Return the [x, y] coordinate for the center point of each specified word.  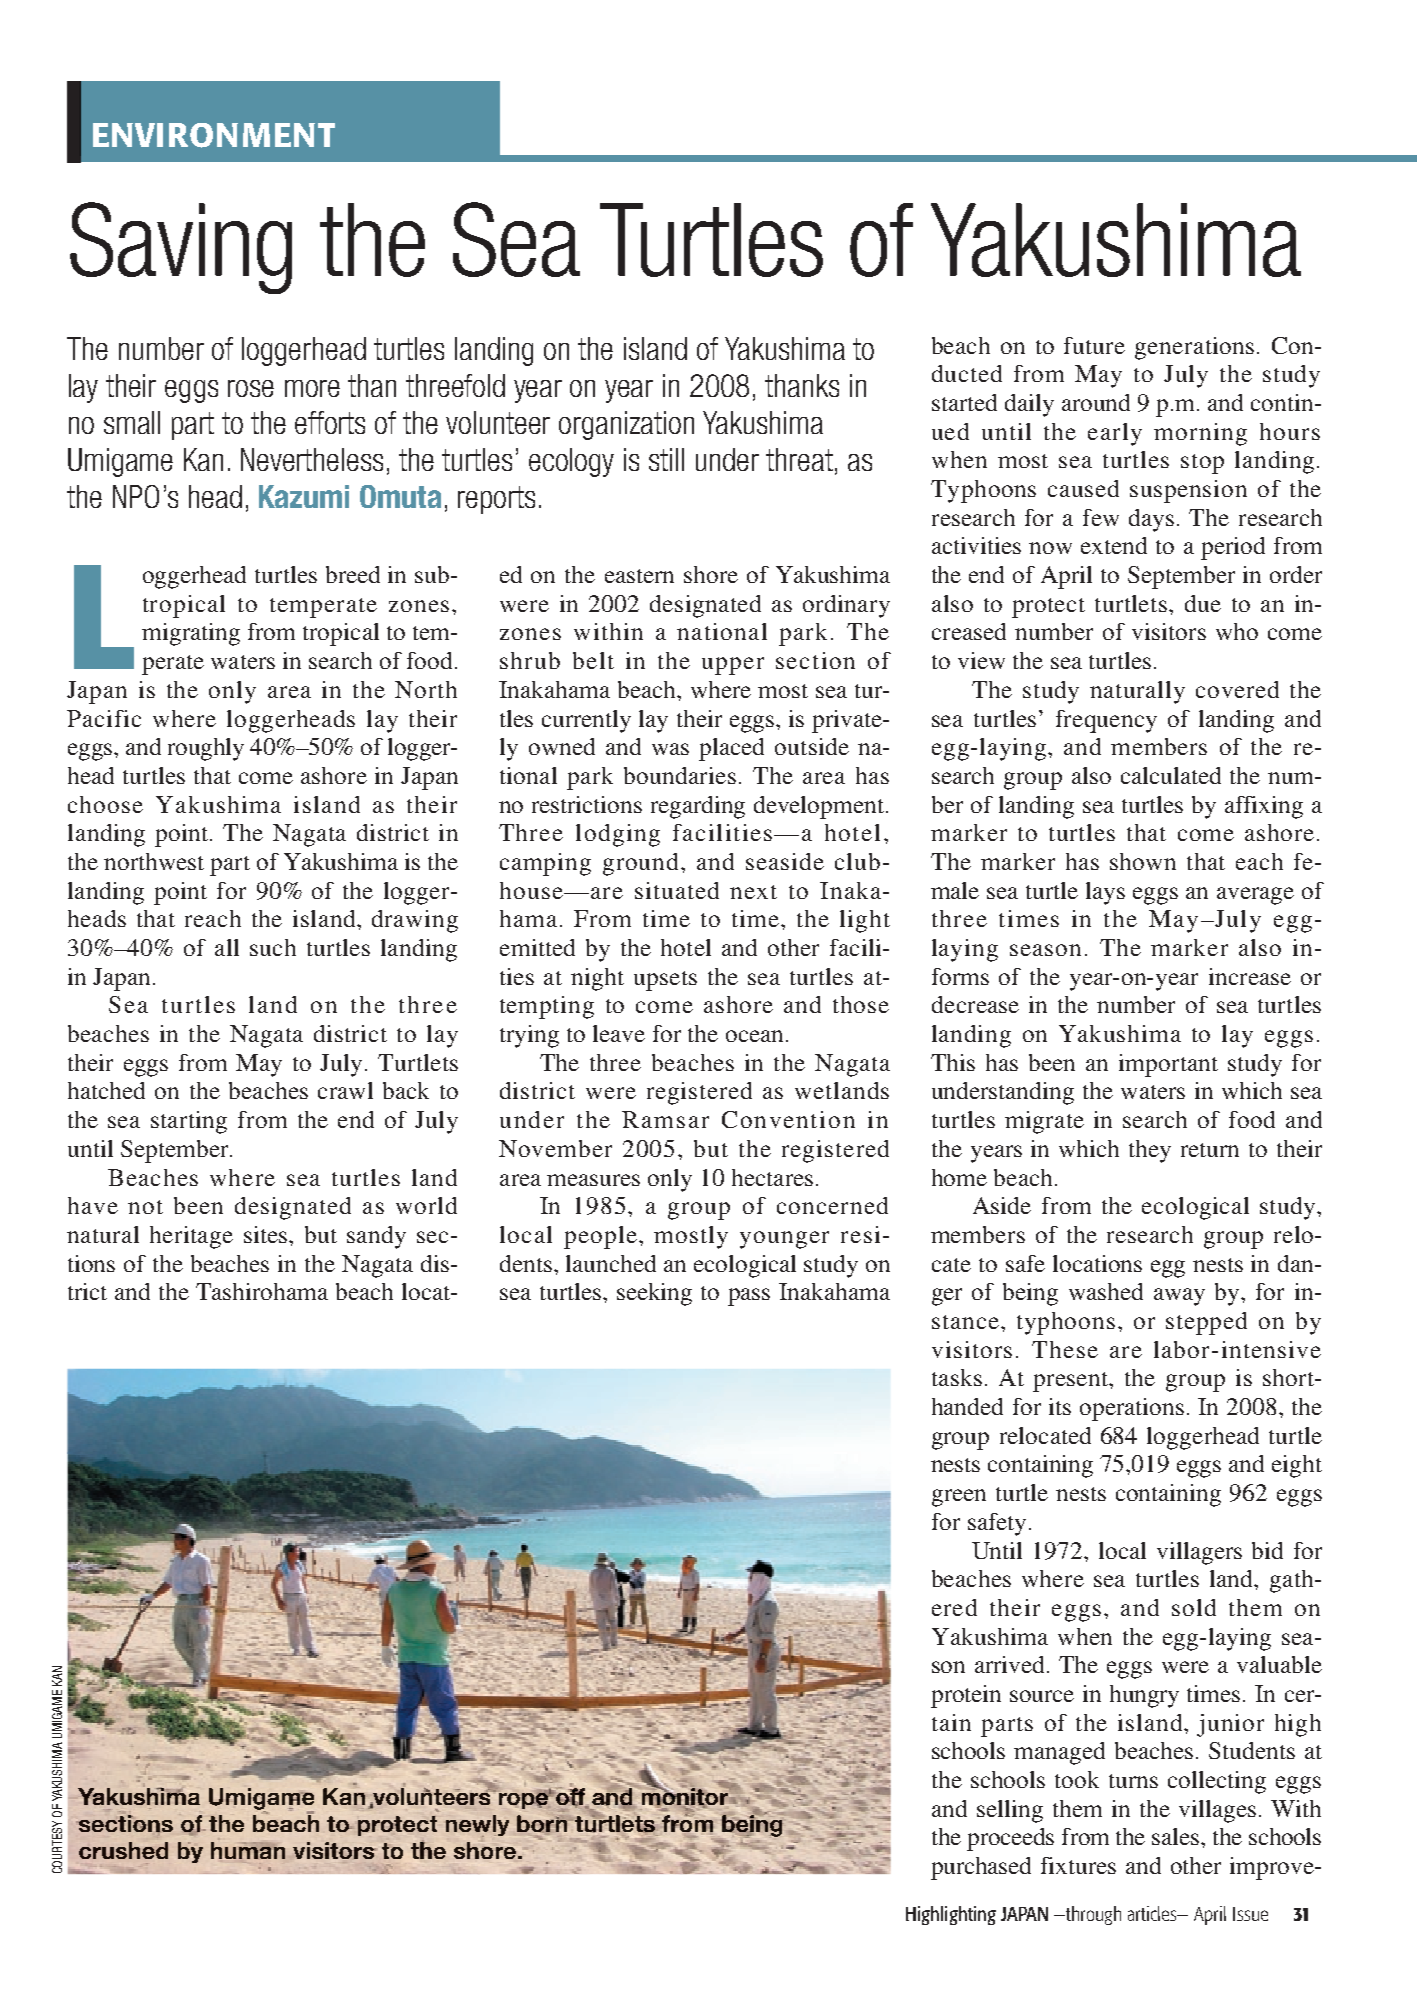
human [248, 1850]
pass [749, 1297]
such [273, 947]
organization [626, 425]
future [1094, 345]
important [1168, 1065]
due [1203, 603]
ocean [754, 1036]
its [1060, 1406]
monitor [685, 1797]
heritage [191, 1237]
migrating [191, 634]
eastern [639, 576]
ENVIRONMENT [214, 135]
